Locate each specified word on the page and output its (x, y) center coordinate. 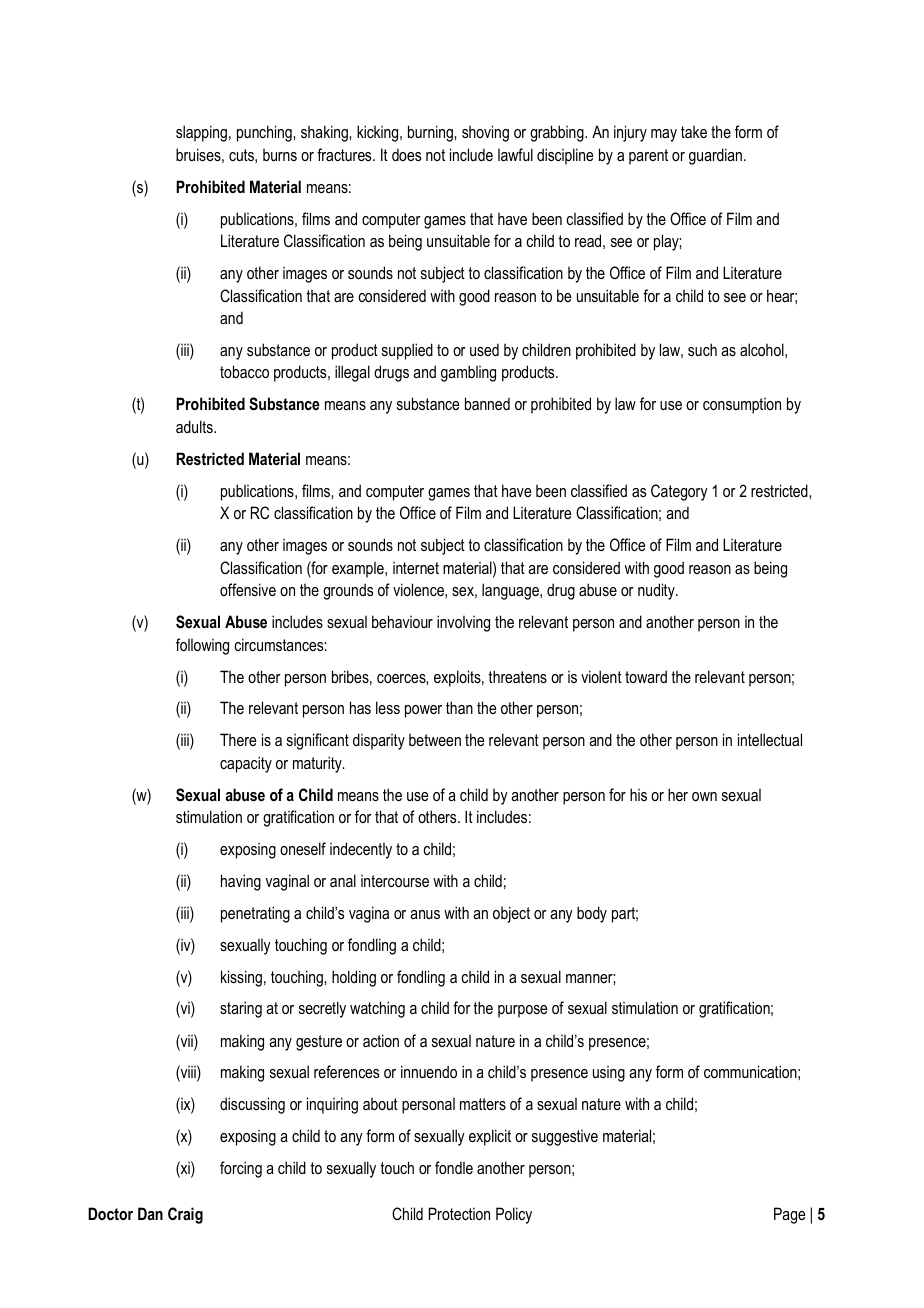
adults (195, 426)
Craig (185, 1215)
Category (679, 492)
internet (416, 568)
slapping (201, 133)
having (241, 882)
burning (431, 133)
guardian (715, 156)
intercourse (395, 881)
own (704, 796)
